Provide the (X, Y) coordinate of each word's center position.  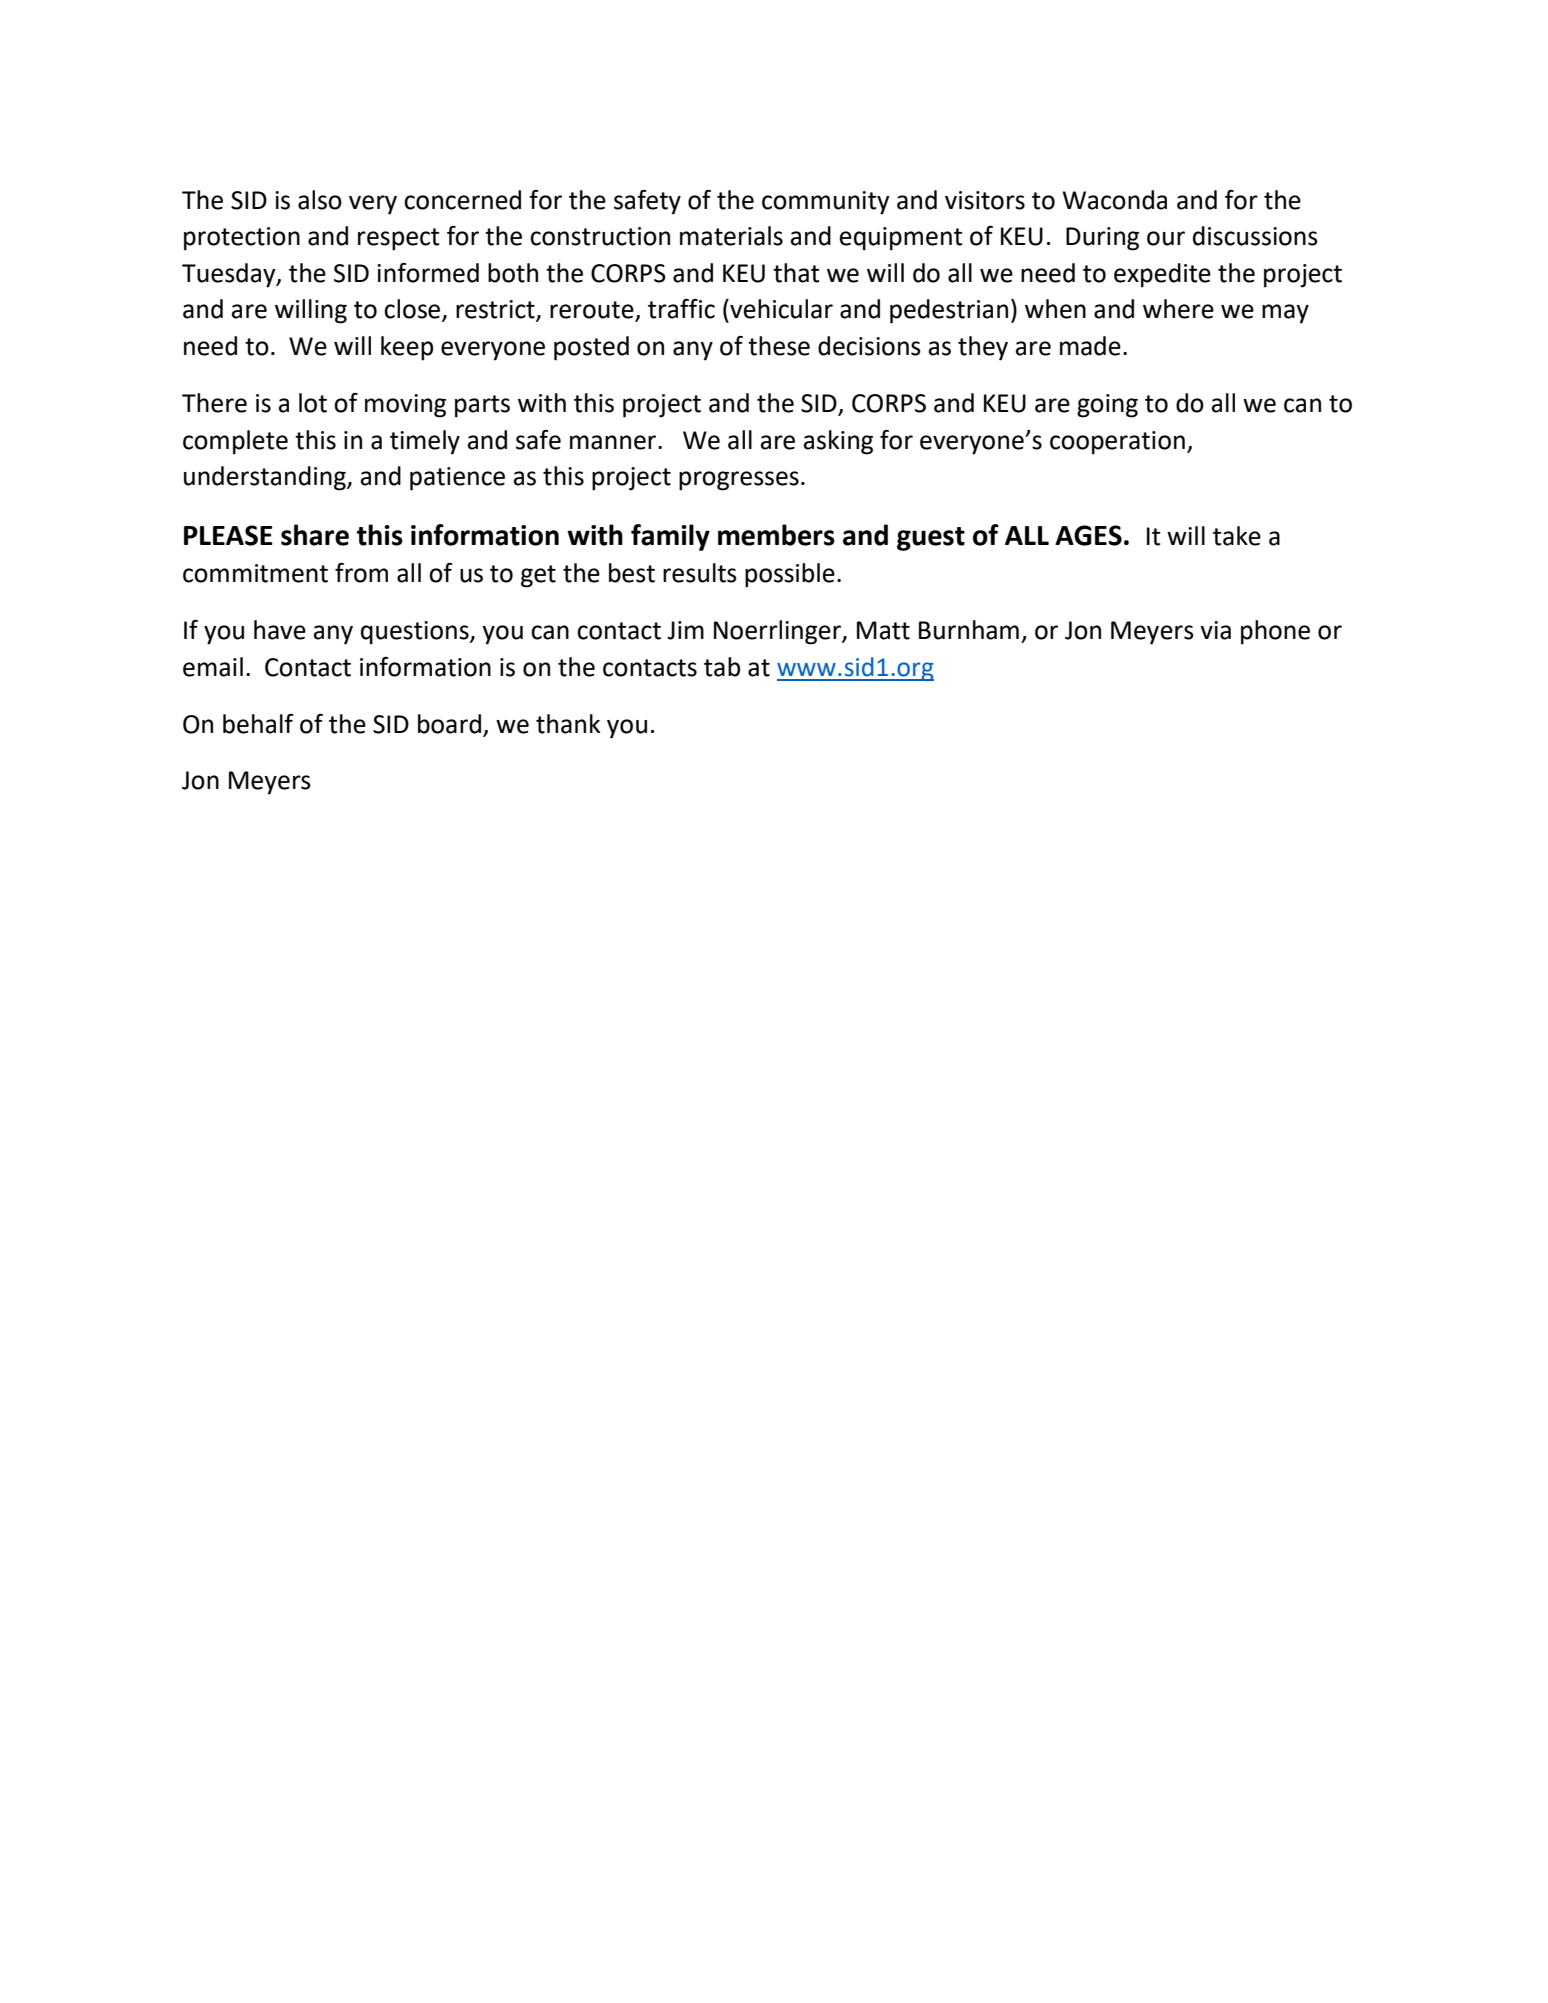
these (779, 346)
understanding (266, 478)
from (361, 573)
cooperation (1117, 443)
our (1166, 238)
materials (731, 236)
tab (722, 667)
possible (790, 575)
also (320, 200)
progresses (739, 481)
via (1215, 630)
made (1090, 346)
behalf (258, 724)
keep (407, 348)
